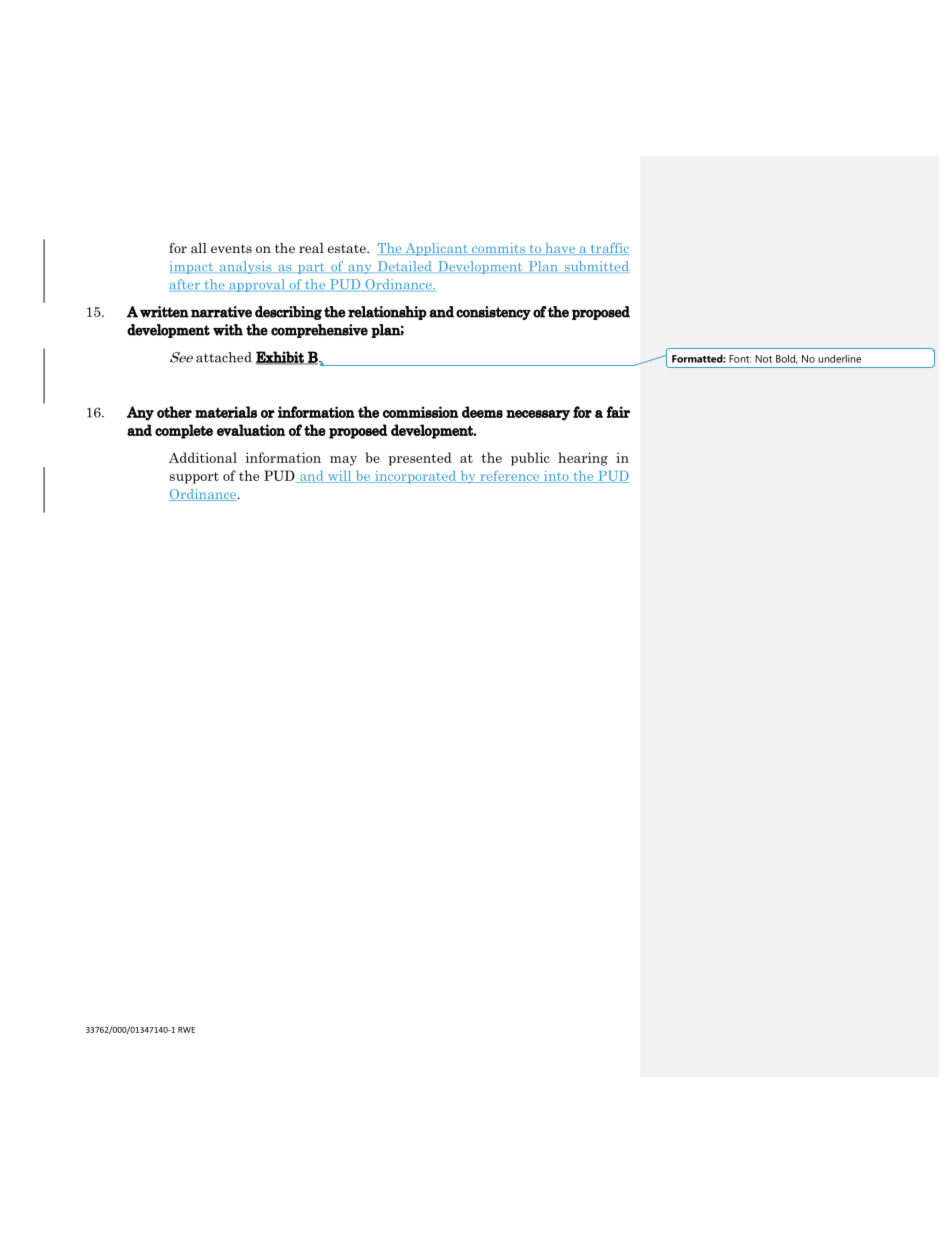 The height and width of the screenshot is (1233, 952). What do you see at coordinates (194, 478) in the screenshot?
I see `support` at bounding box center [194, 478].
